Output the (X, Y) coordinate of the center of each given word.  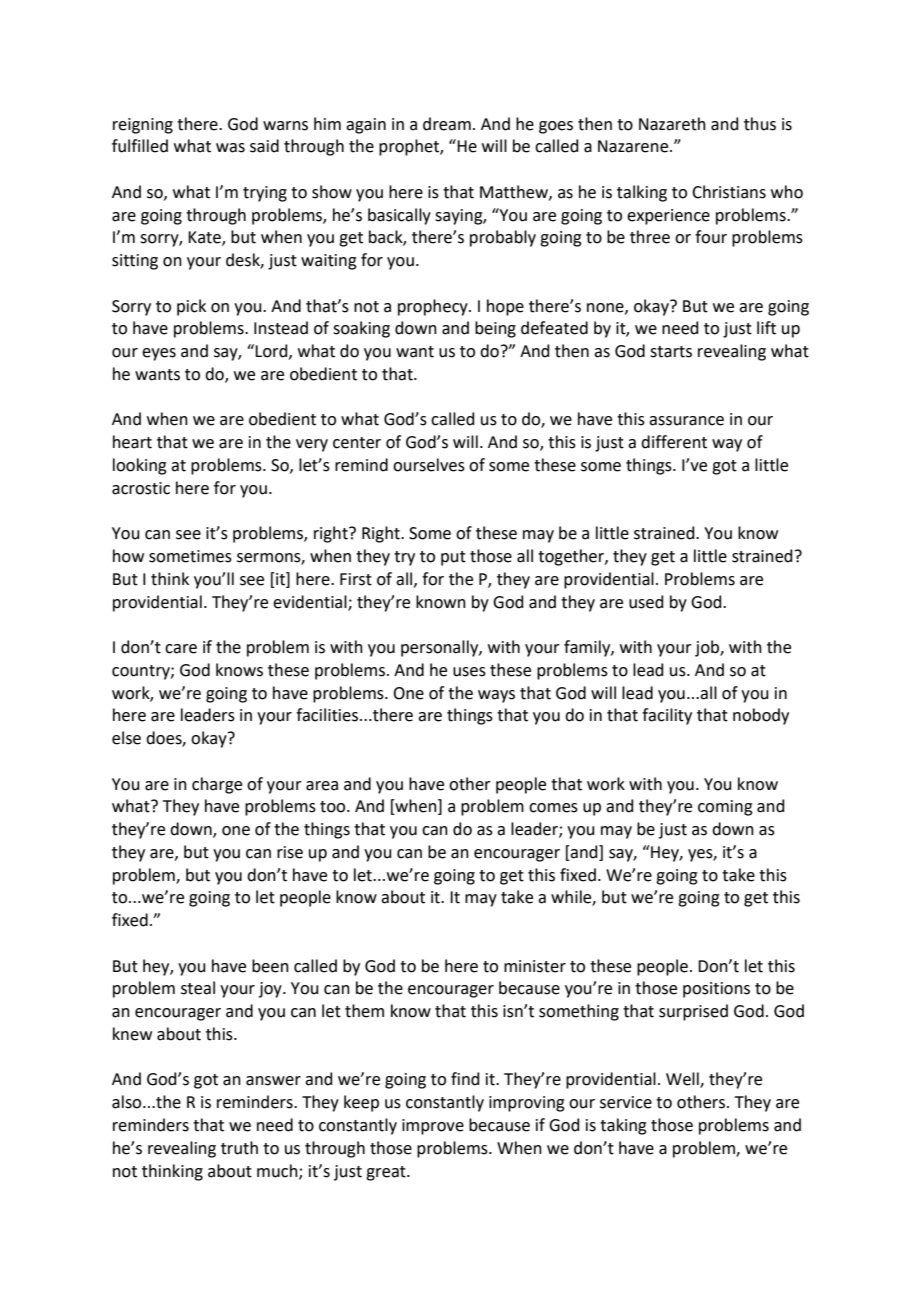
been (270, 966)
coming (725, 808)
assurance (686, 421)
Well (683, 1080)
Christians (729, 192)
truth (239, 1148)
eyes (159, 354)
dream (447, 124)
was (230, 148)
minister (535, 966)
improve (433, 1127)
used (646, 602)
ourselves (429, 465)
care (181, 649)
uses (469, 672)
